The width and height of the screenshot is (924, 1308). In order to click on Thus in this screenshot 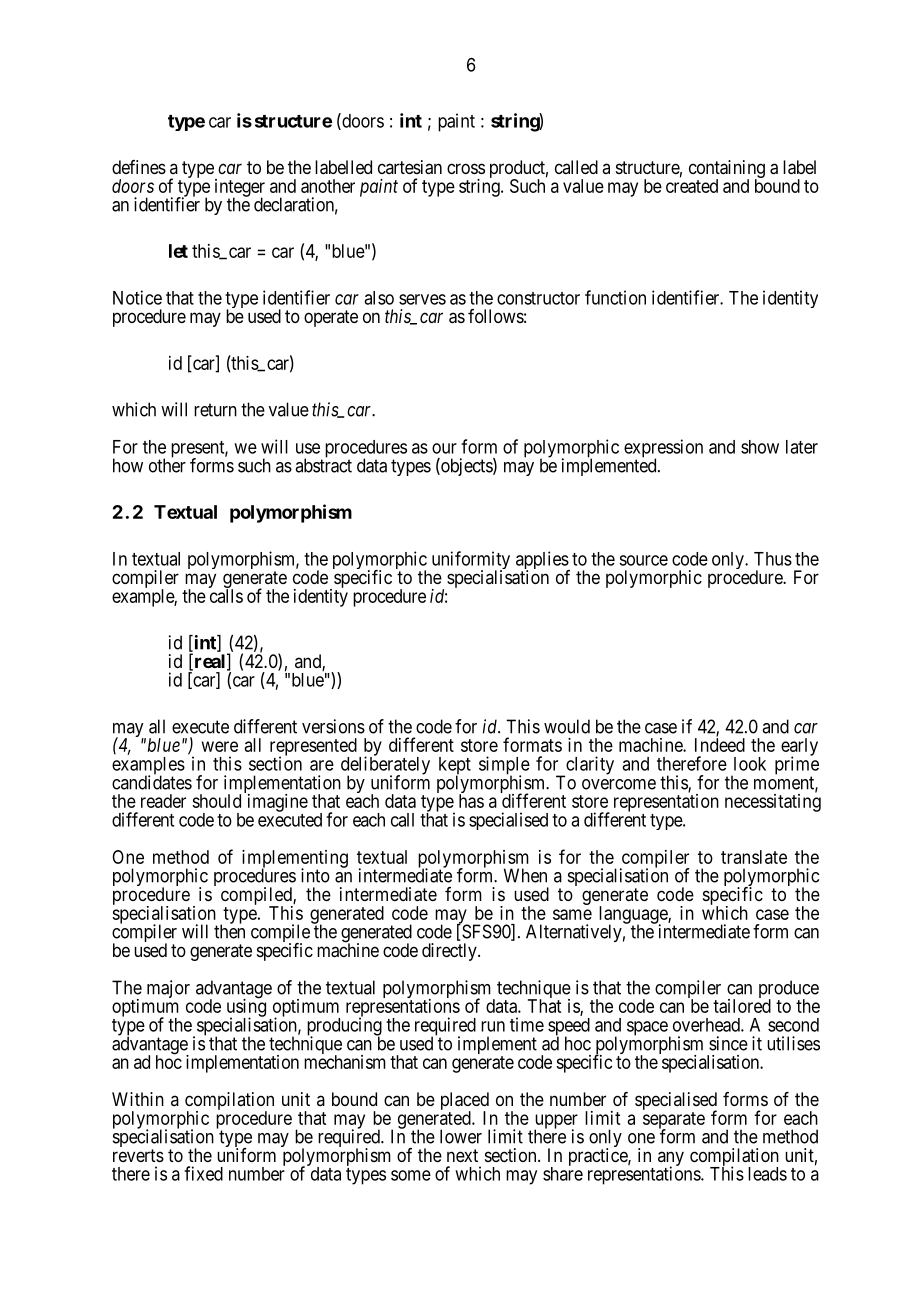, I will do `click(773, 559)`.
